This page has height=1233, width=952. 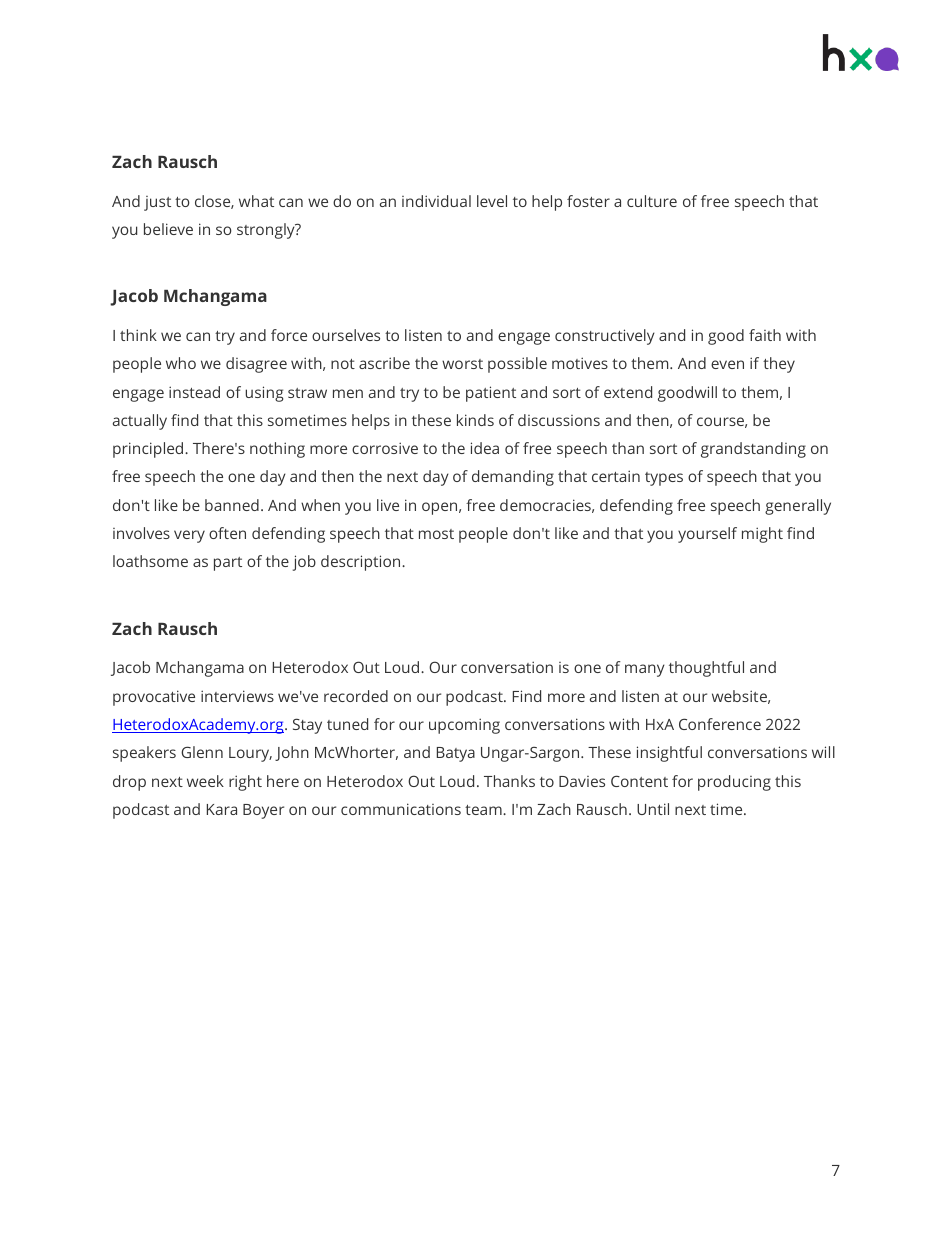 I want to click on week, so click(x=205, y=781).
